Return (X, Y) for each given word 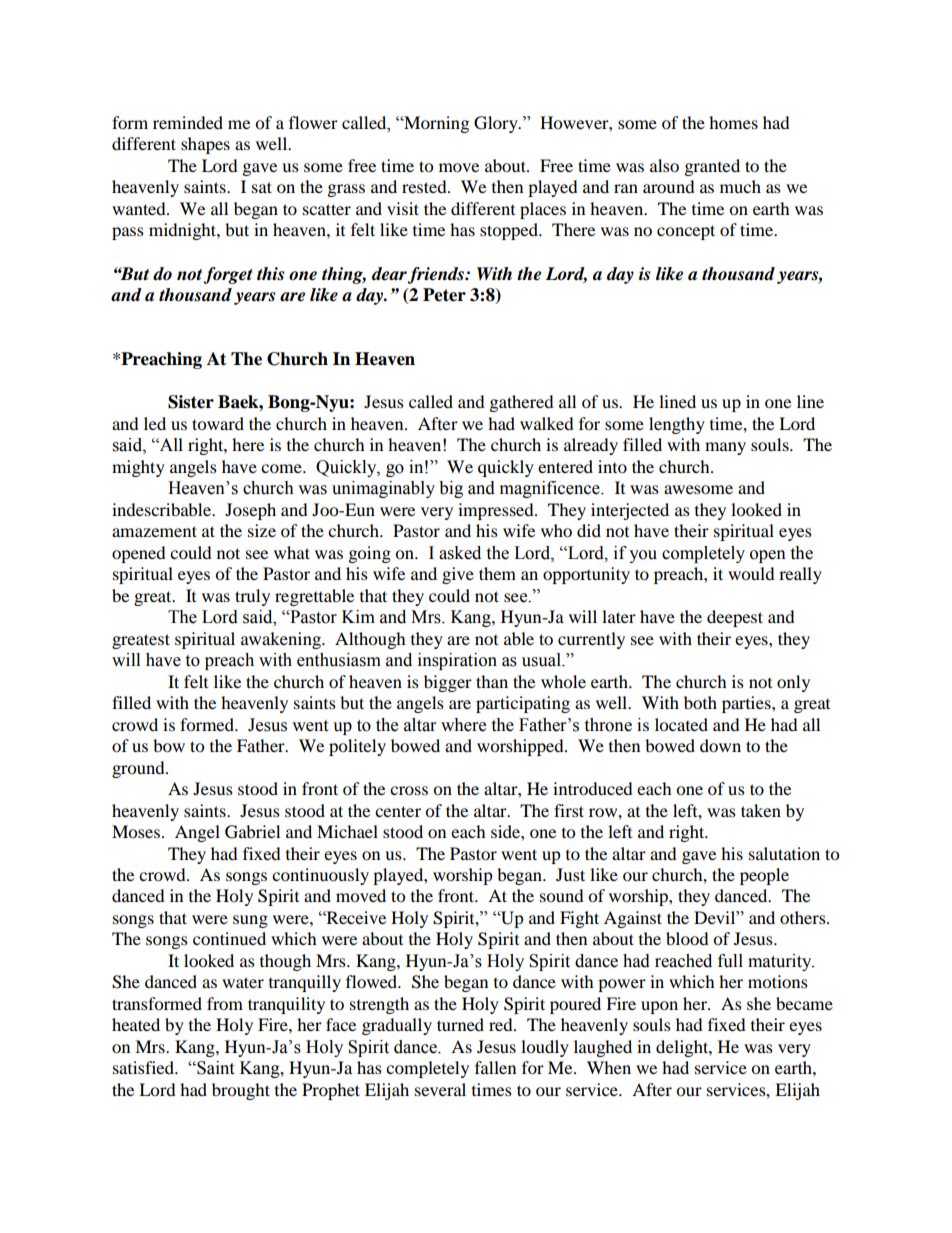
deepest (735, 618)
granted (712, 167)
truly (252, 597)
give (458, 575)
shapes (205, 145)
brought (241, 1091)
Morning (435, 124)
